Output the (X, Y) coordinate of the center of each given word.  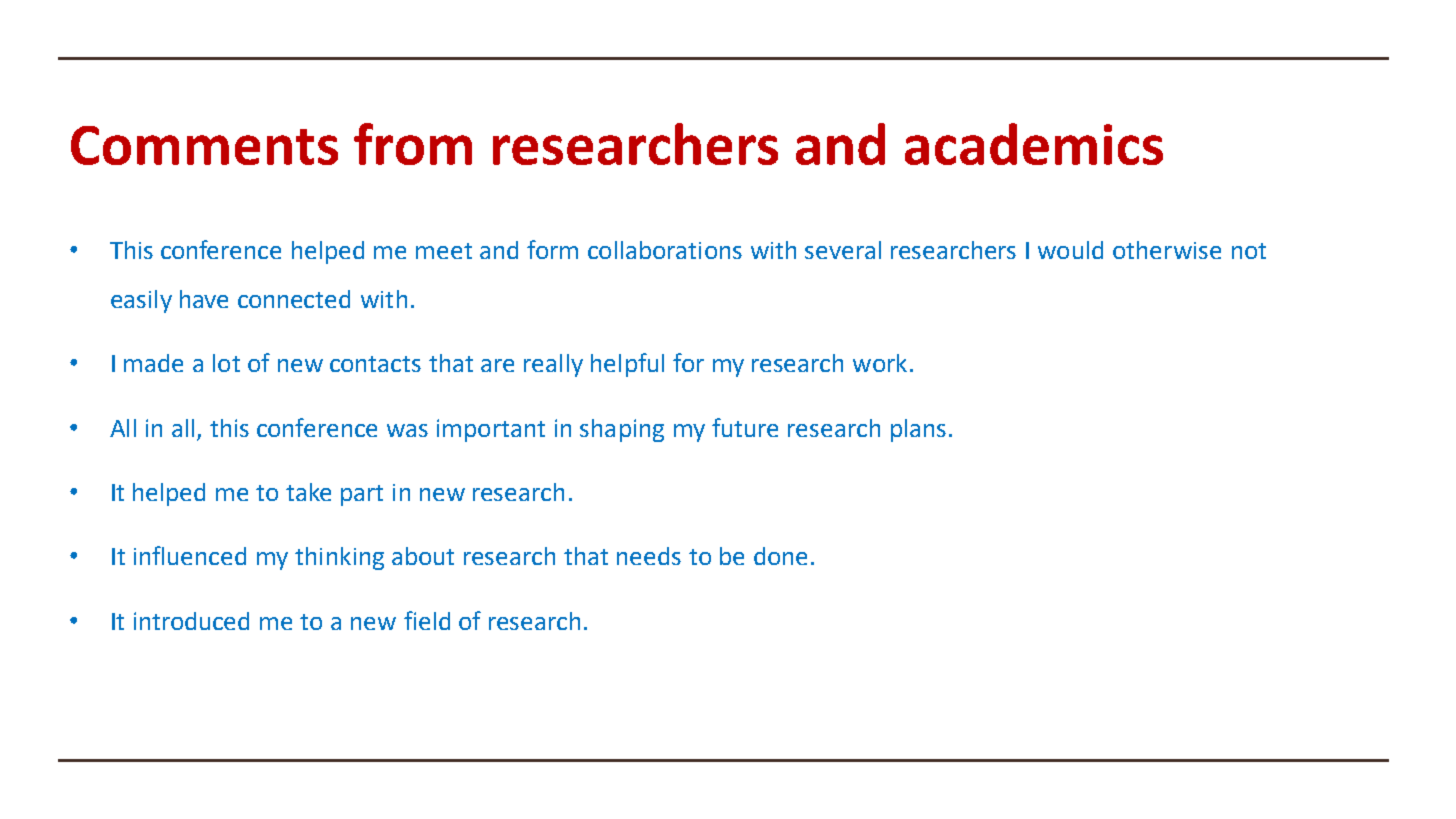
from (413, 144)
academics (1034, 144)
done (780, 556)
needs (649, 556)
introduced (191, 621)
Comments (204, 145)
